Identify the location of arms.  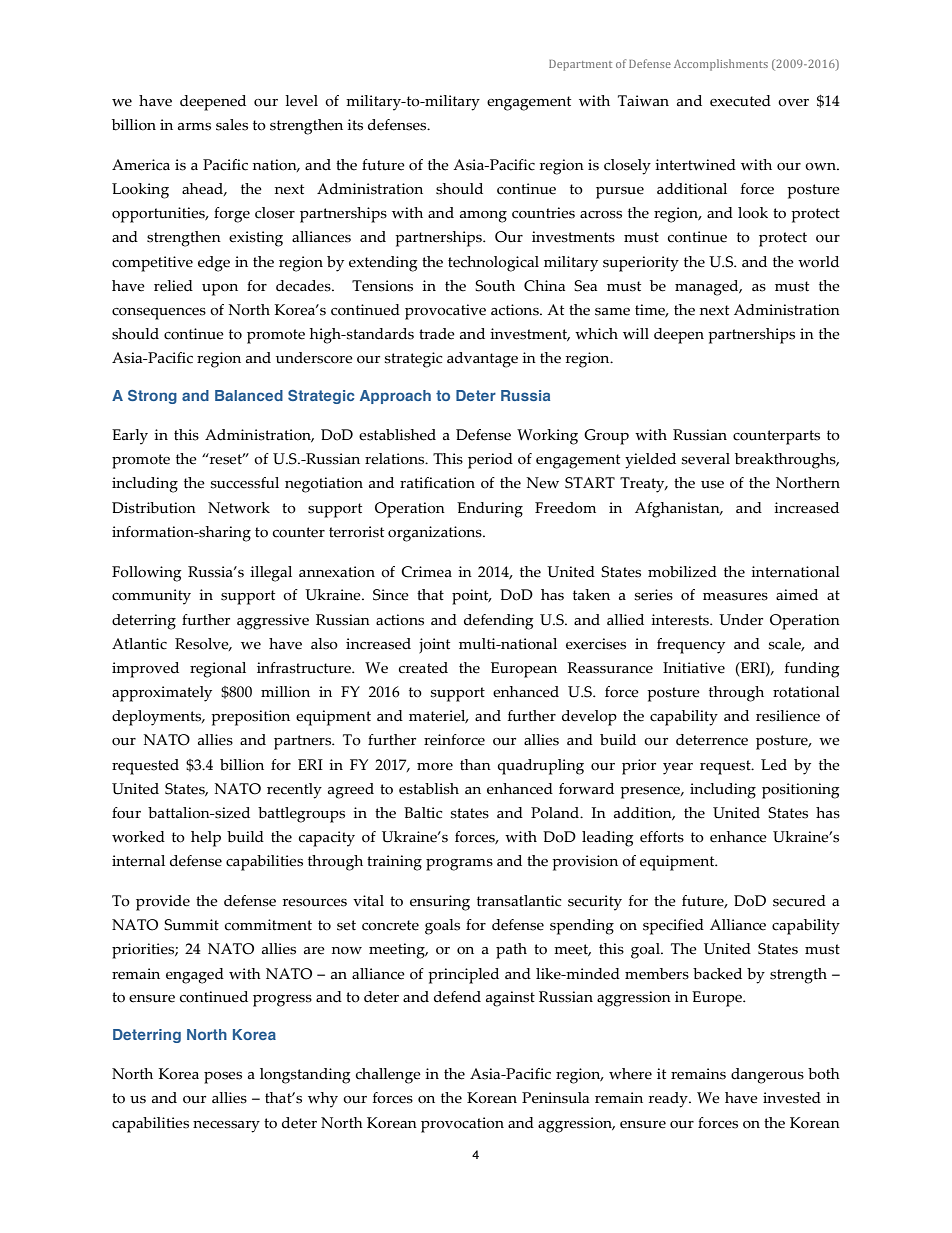
(194, 127).
